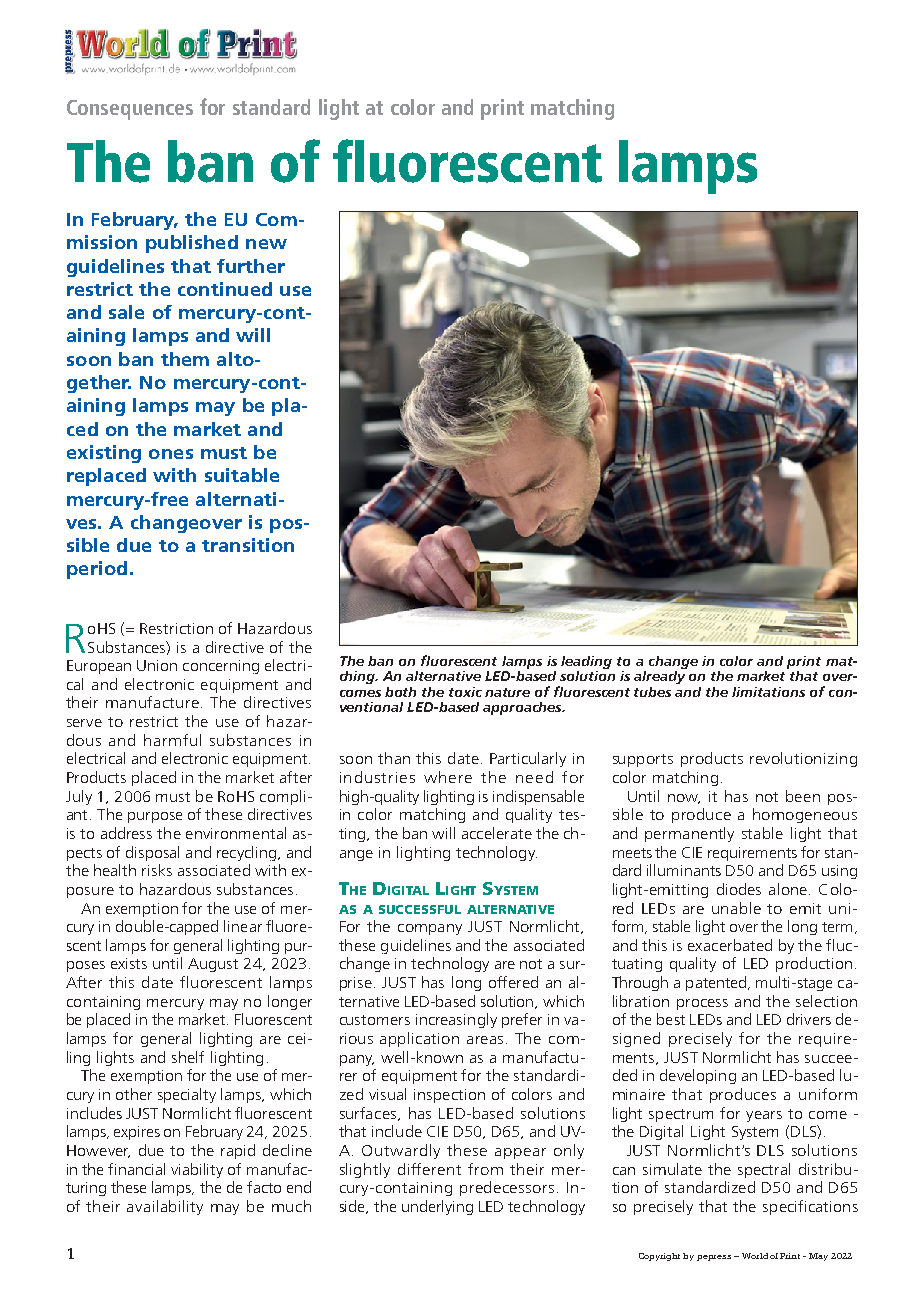 The width and height of the page is (924, 1308). What do you see at coordinates (437, 1207) in the page?
I see `underlying` at bounding box center [437, 1207].
